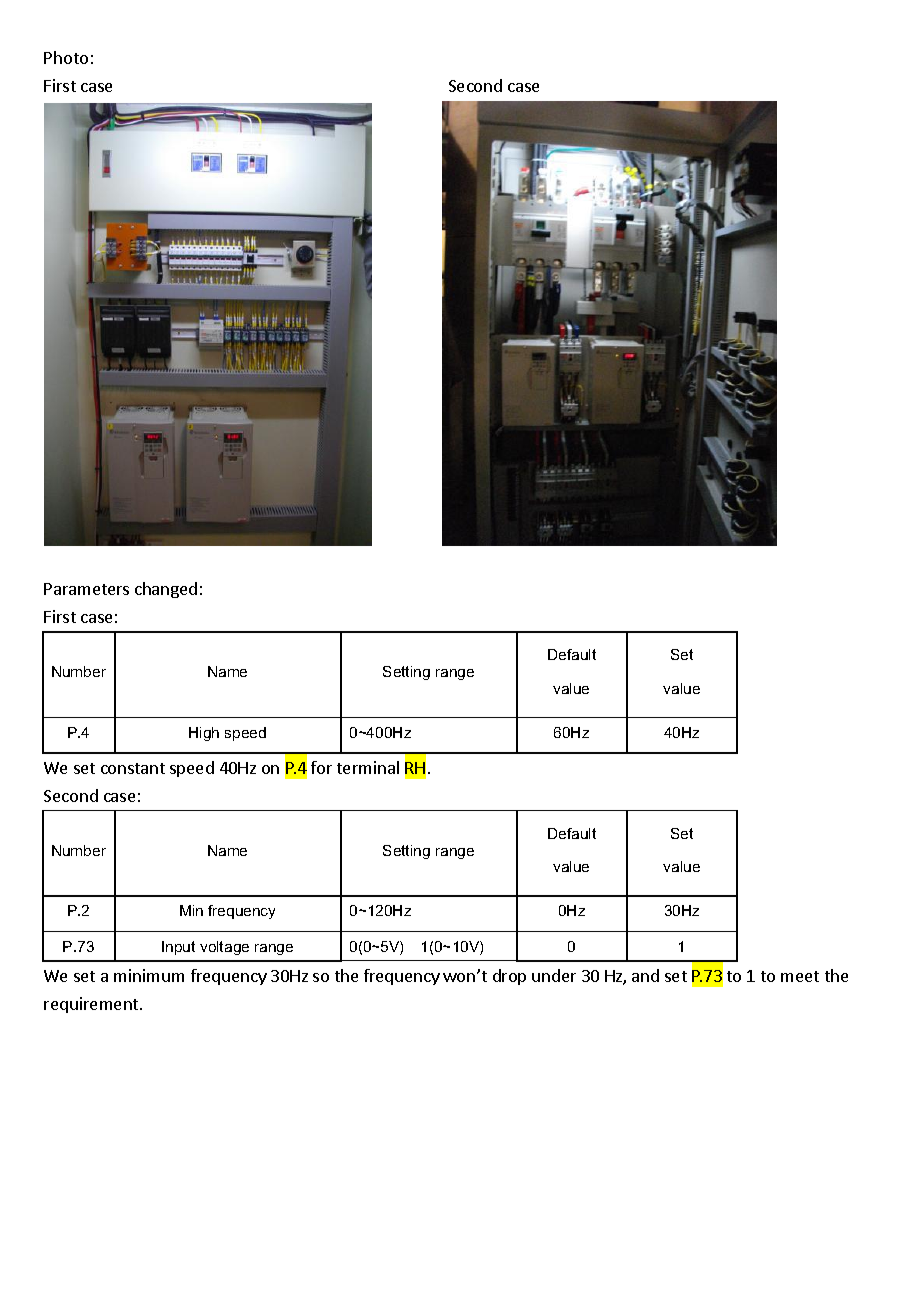  Describe the element at coordinates (166, 590) in the screenshot. I see `changed` at that location.
